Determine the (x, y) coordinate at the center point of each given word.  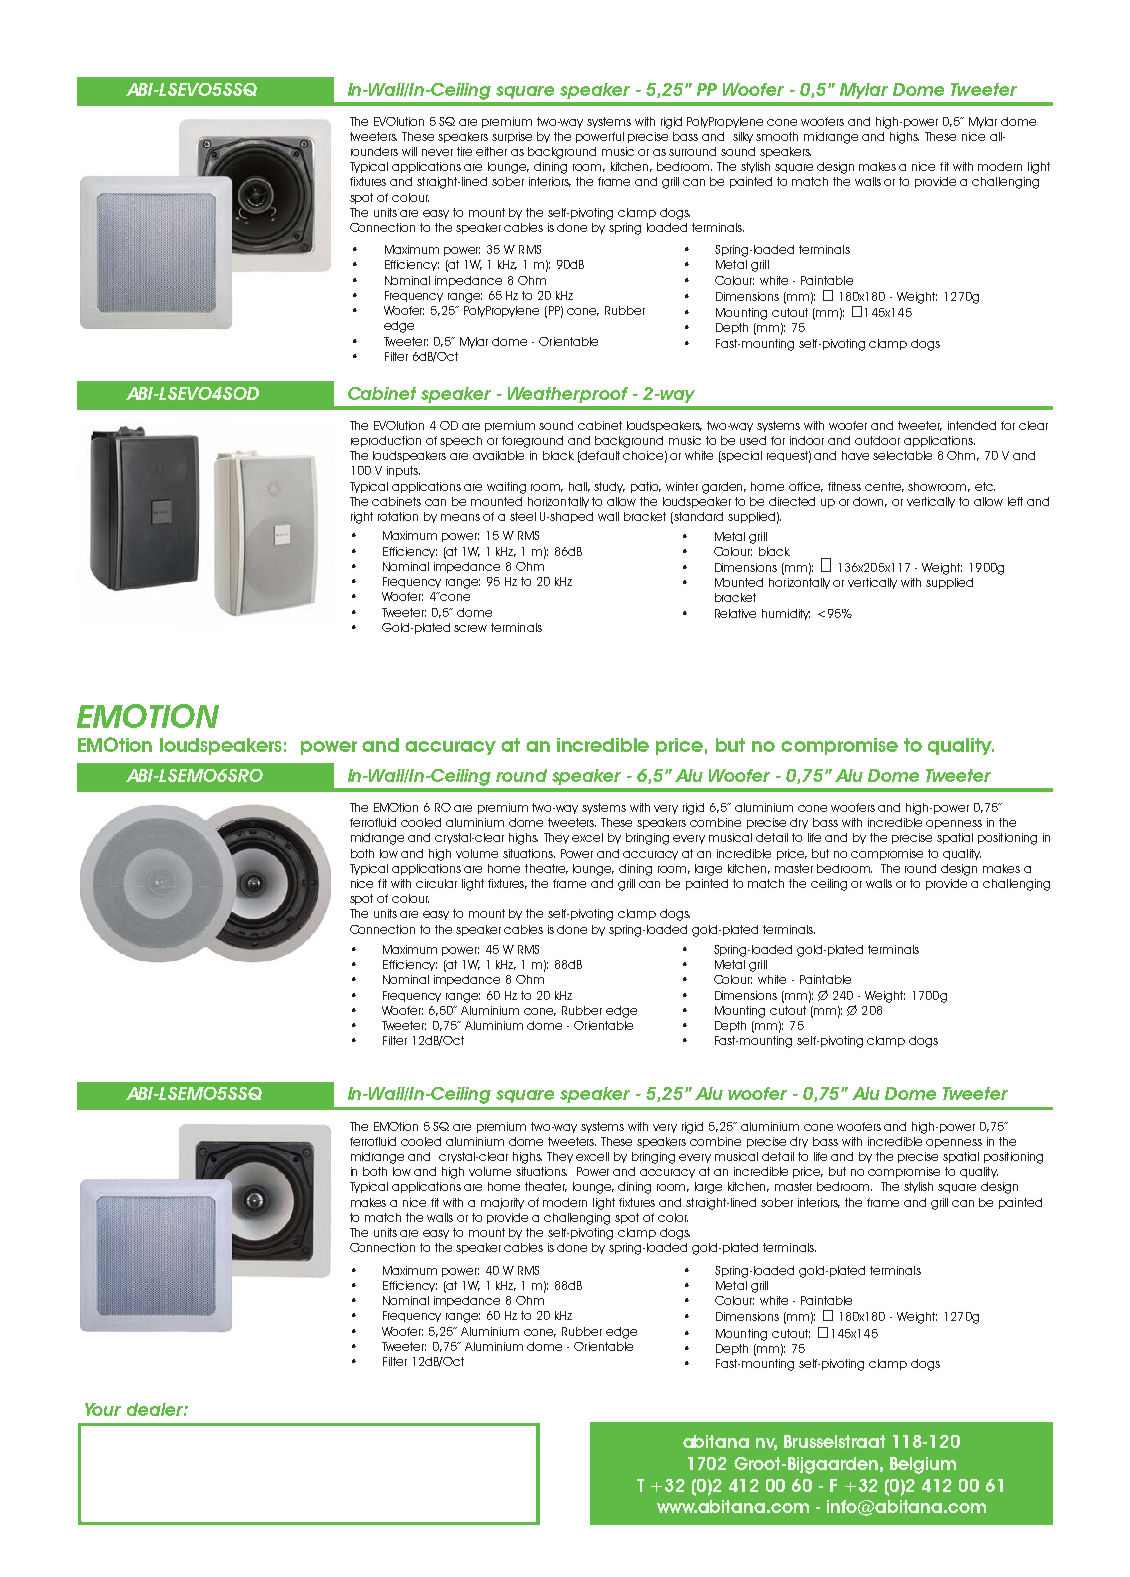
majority (502, 1203)
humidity (786, 614)
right (362, 518)
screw (470, 628)
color (673, 1217)
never (437, 152)
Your (103, 1409)
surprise (512, 137)
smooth (777, 136)
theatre (546, 869)
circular (436, 883)
